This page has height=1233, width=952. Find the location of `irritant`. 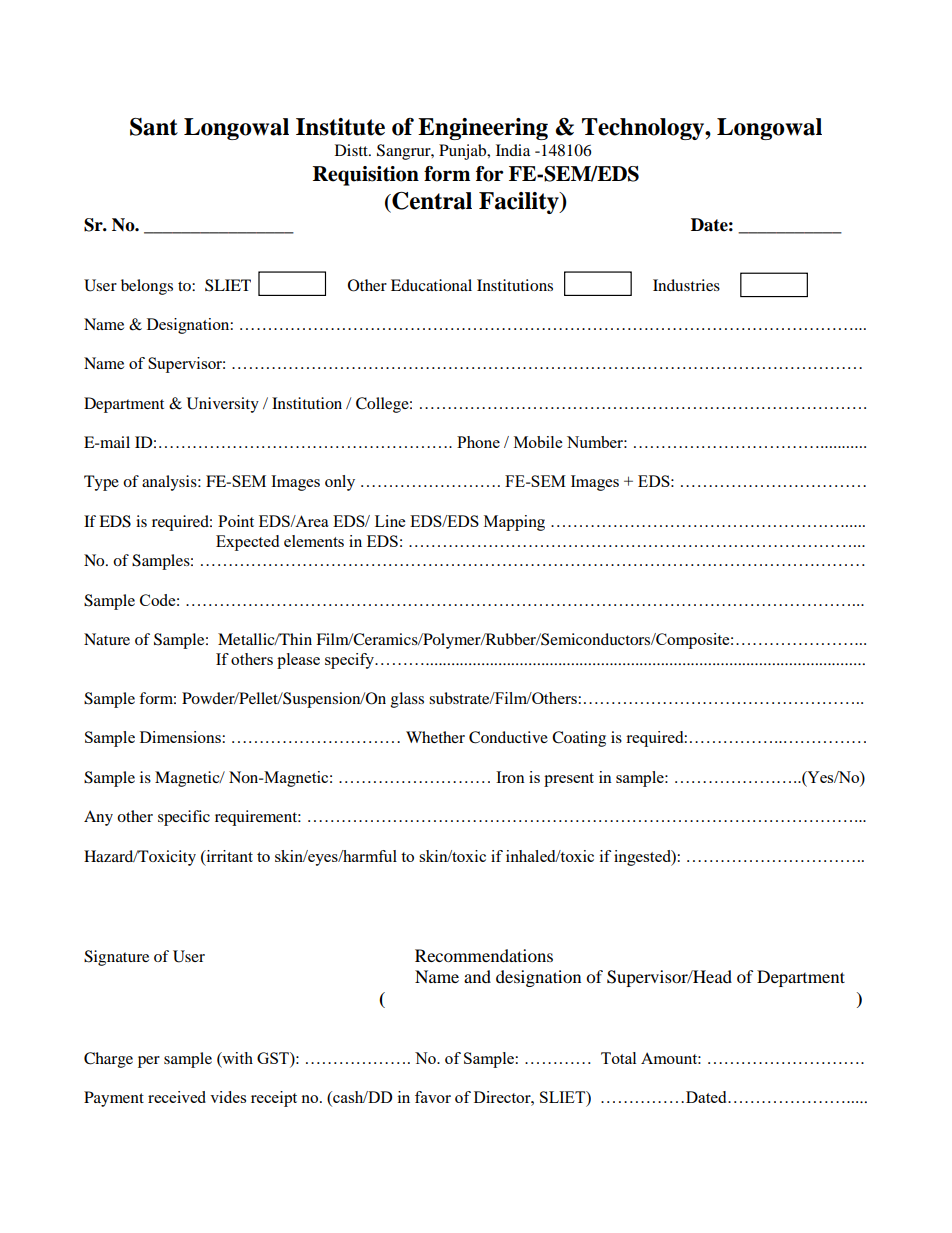

irritant is located at coordinates (228, 856).
